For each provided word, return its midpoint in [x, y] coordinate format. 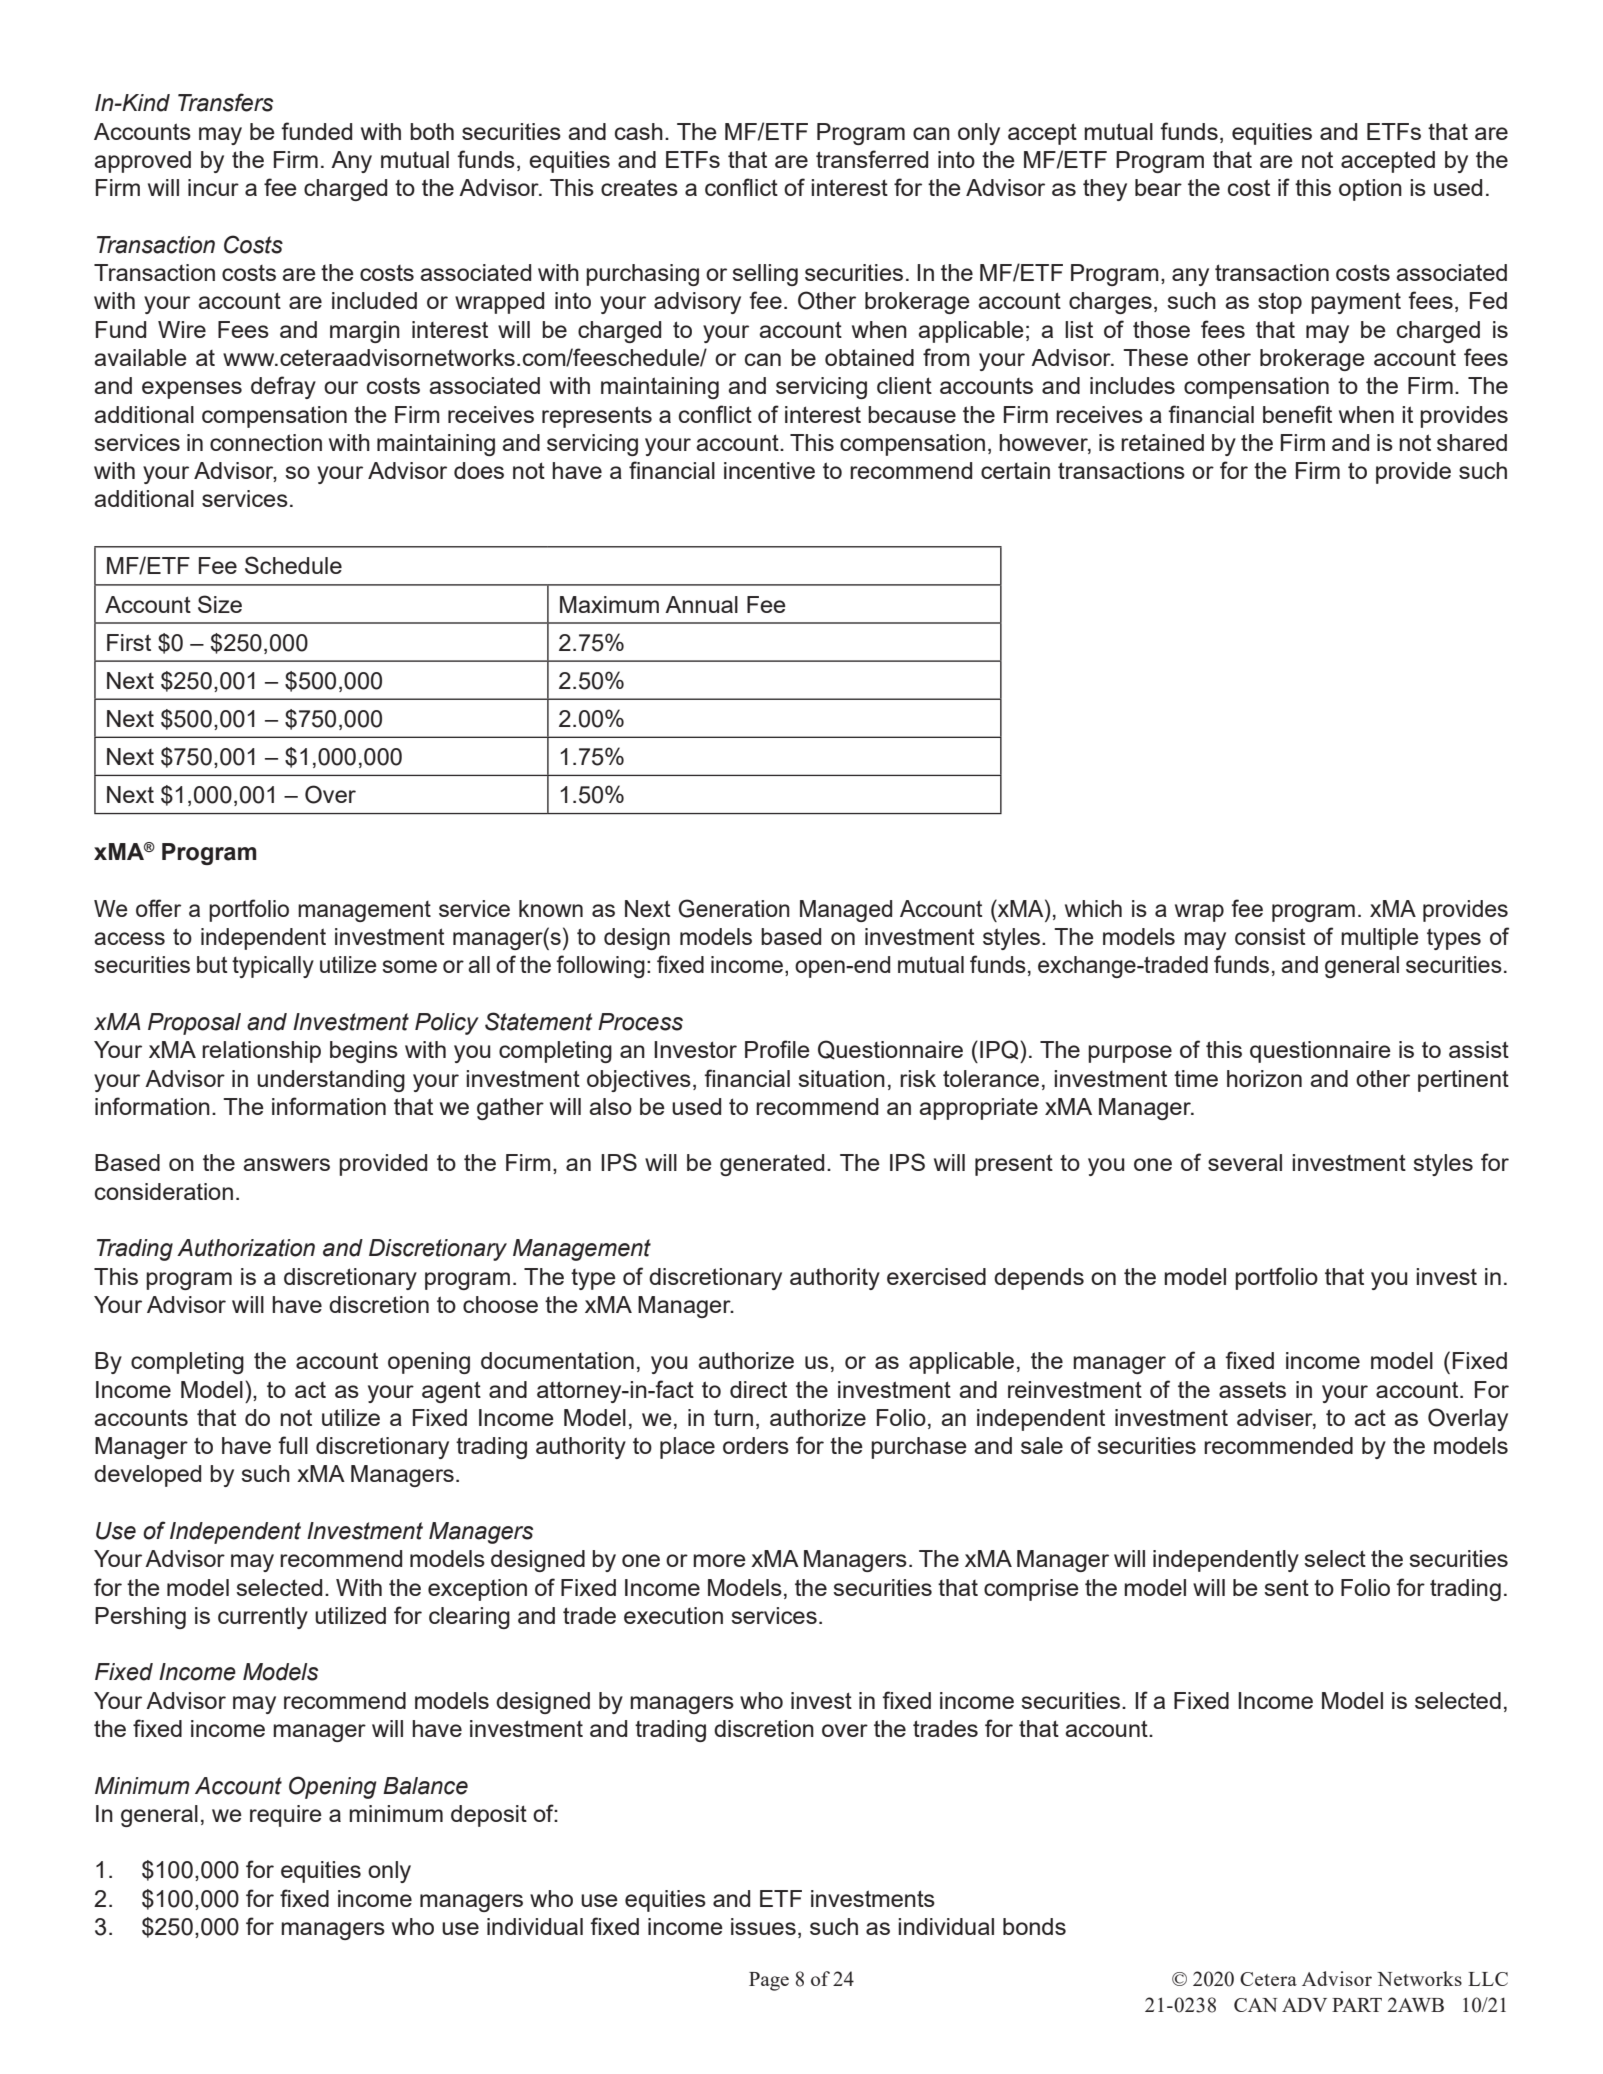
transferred [872, 159]
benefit [1297, 414]
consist [1270, 936]
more [719, 1560]
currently [263, 1618]
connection [266, 442]
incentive [769, 470]
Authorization [246, 1248]
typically [273, 967]
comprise [1031, 1590]
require [286, 1816]
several [1245, 1162]
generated [772, 1165]
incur [213, 187]
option [1370, 190]
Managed [846, 911]
